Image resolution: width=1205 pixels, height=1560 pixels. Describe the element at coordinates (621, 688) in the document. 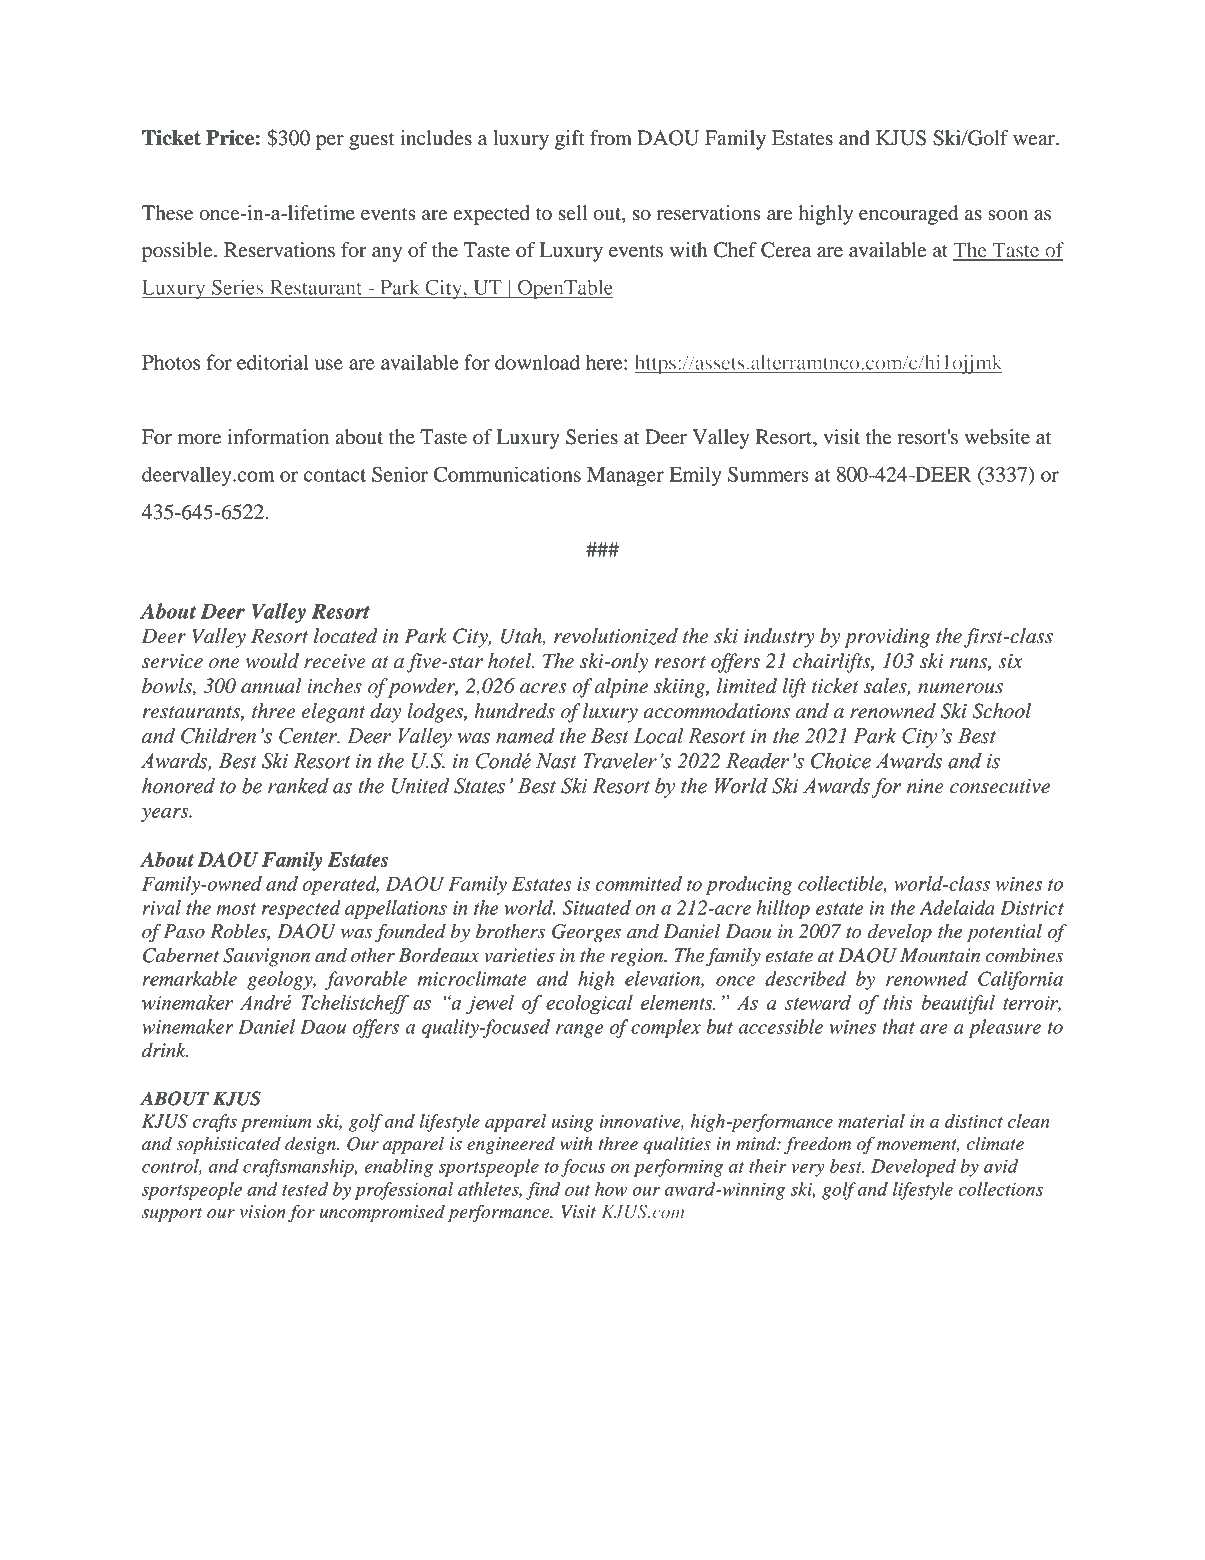

I see `alpine` at that location.
